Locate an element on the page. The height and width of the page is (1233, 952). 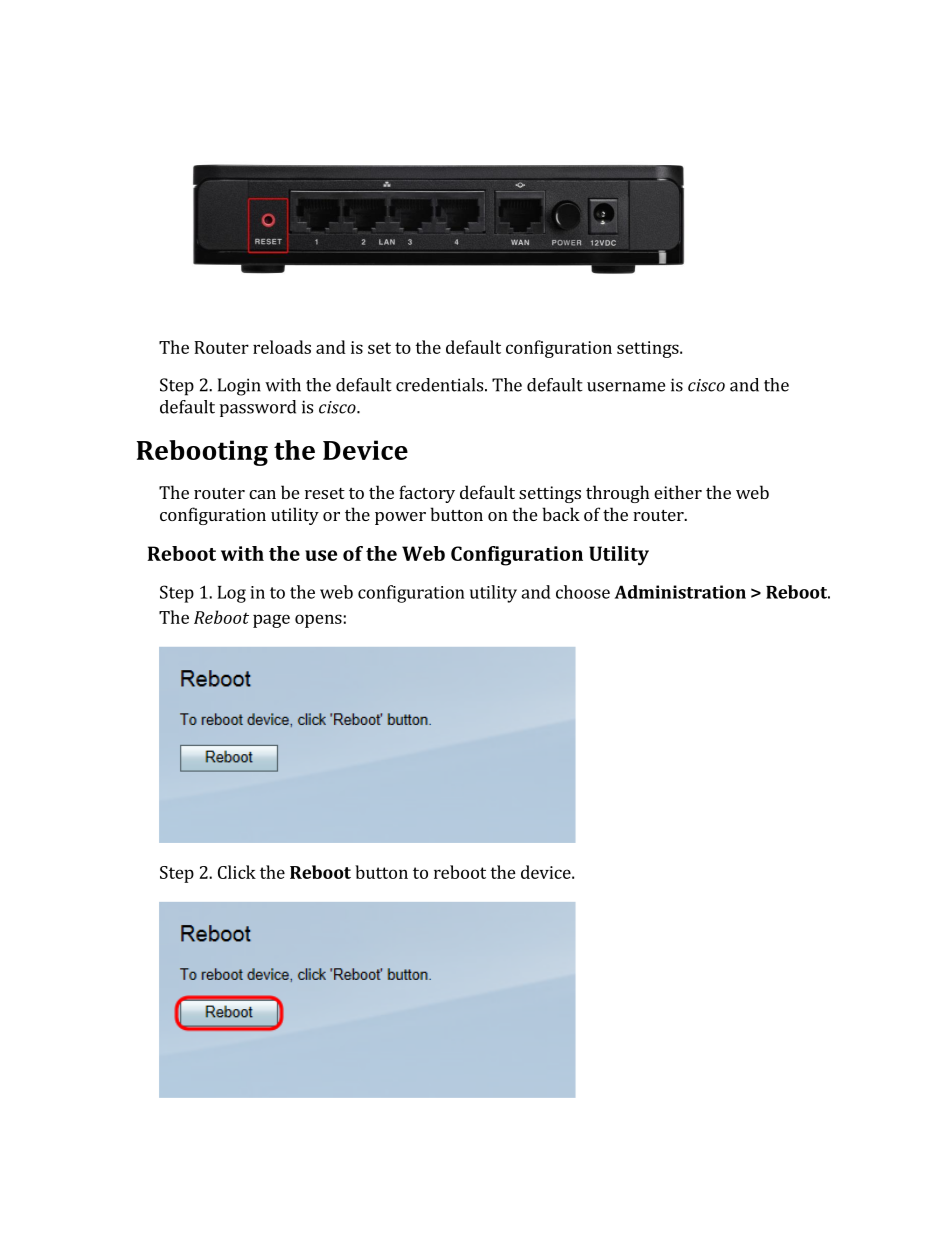
can is located at coordinates (262, 494).
